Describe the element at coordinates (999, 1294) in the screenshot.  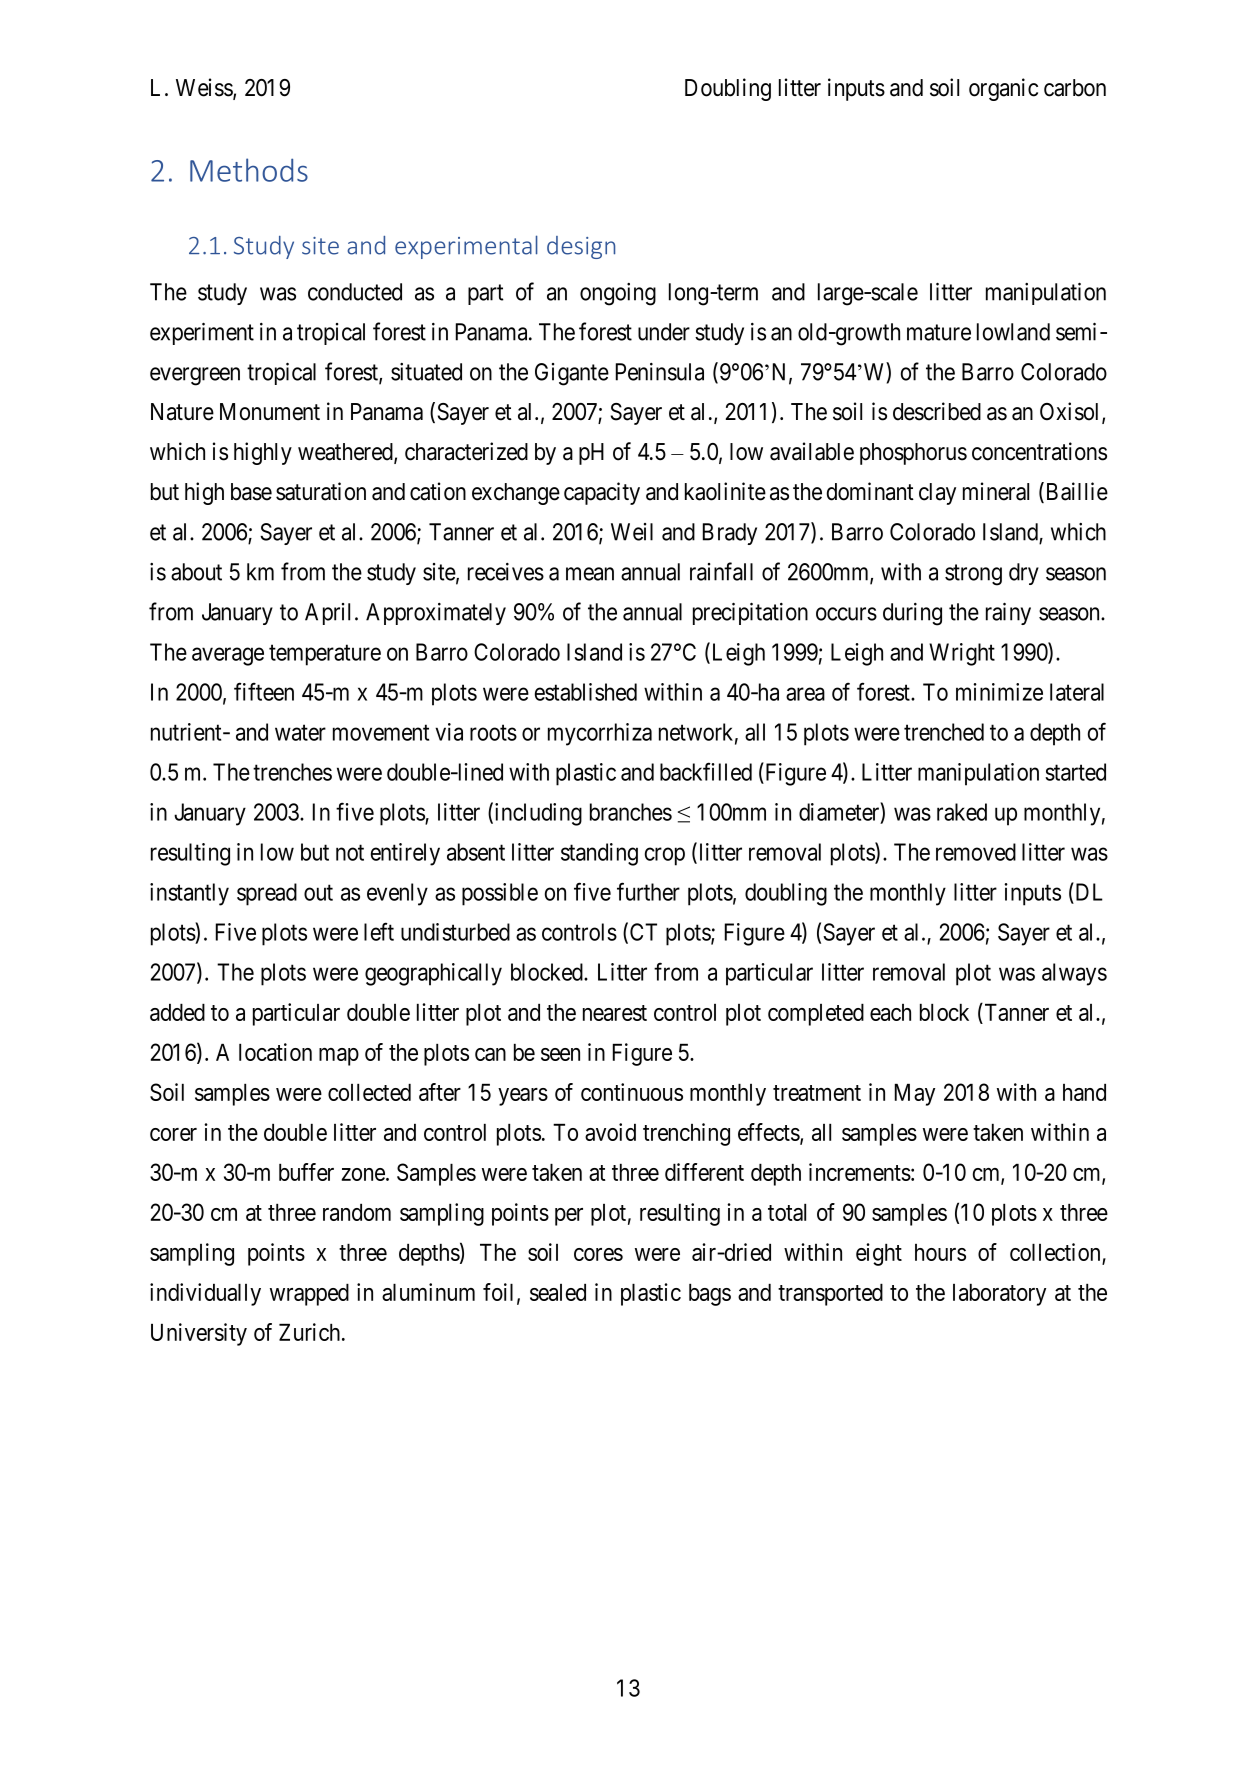
I see `laboratory` at that location.
